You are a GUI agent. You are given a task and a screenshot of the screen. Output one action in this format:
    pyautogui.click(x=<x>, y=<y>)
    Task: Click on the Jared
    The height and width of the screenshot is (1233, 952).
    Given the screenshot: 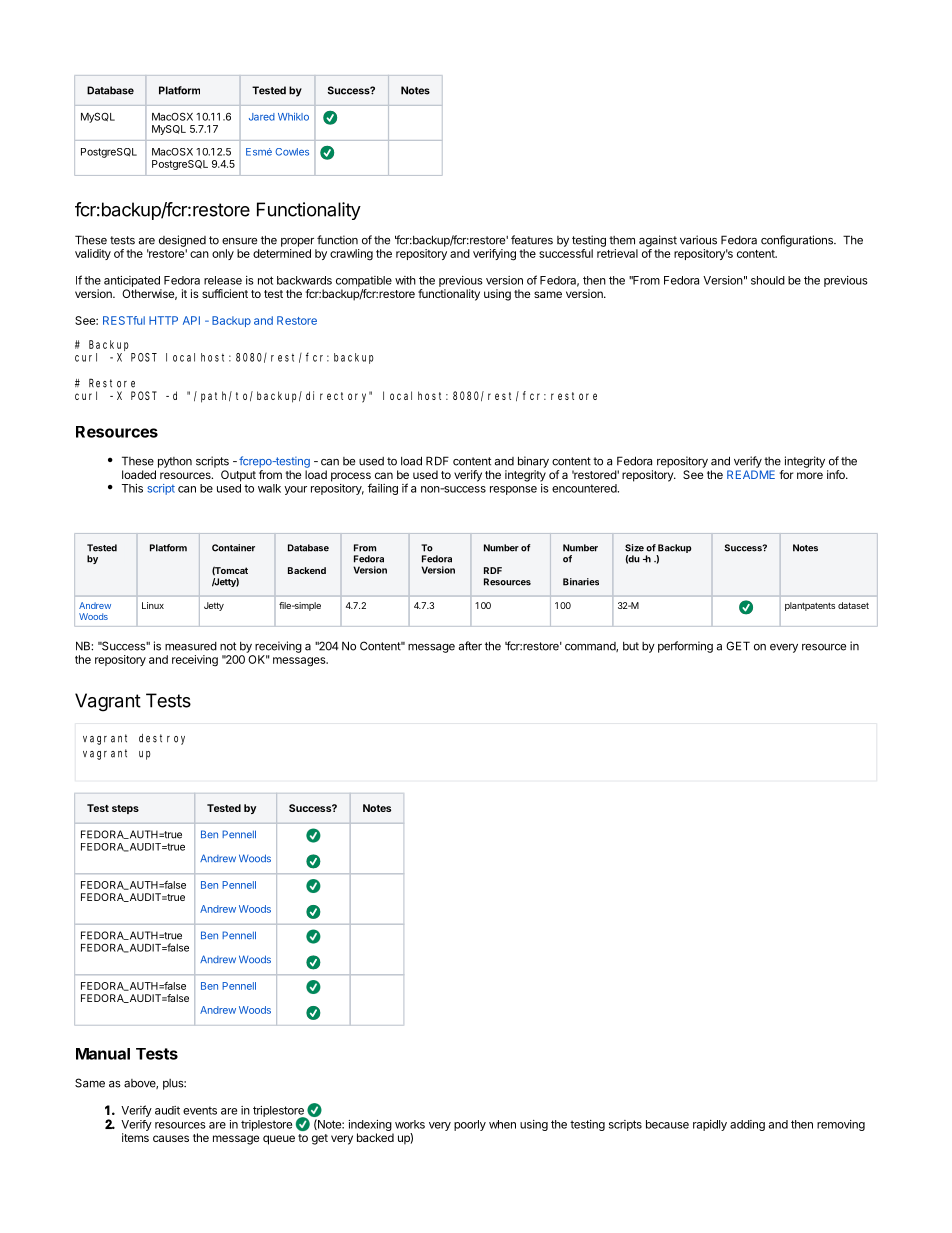 What is the action you would take?
    pyautogui.click(x=262, y=117)
